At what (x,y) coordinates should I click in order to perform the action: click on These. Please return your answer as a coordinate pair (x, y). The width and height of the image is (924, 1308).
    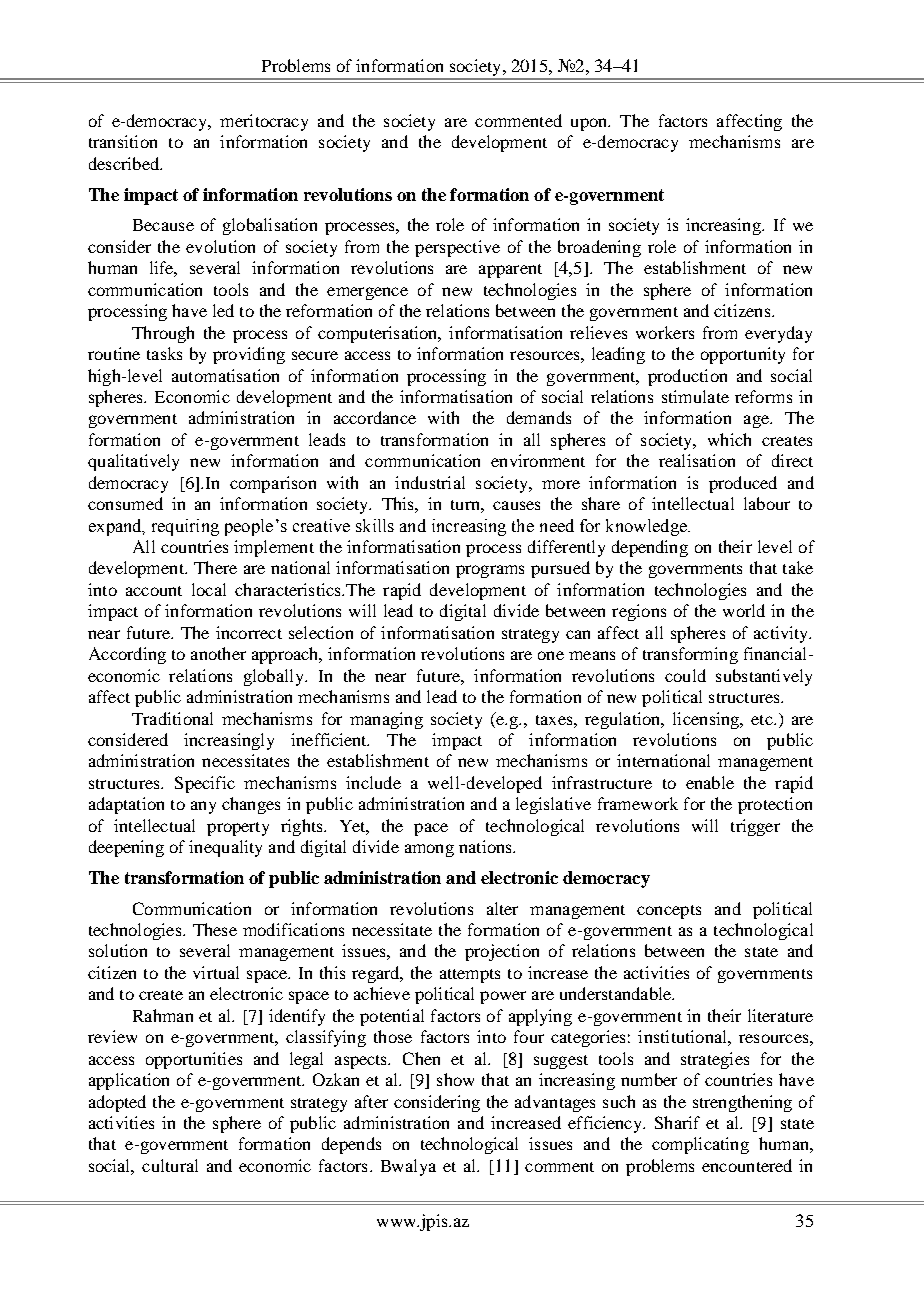
    Looking at the image, I should click on (215, 929).
